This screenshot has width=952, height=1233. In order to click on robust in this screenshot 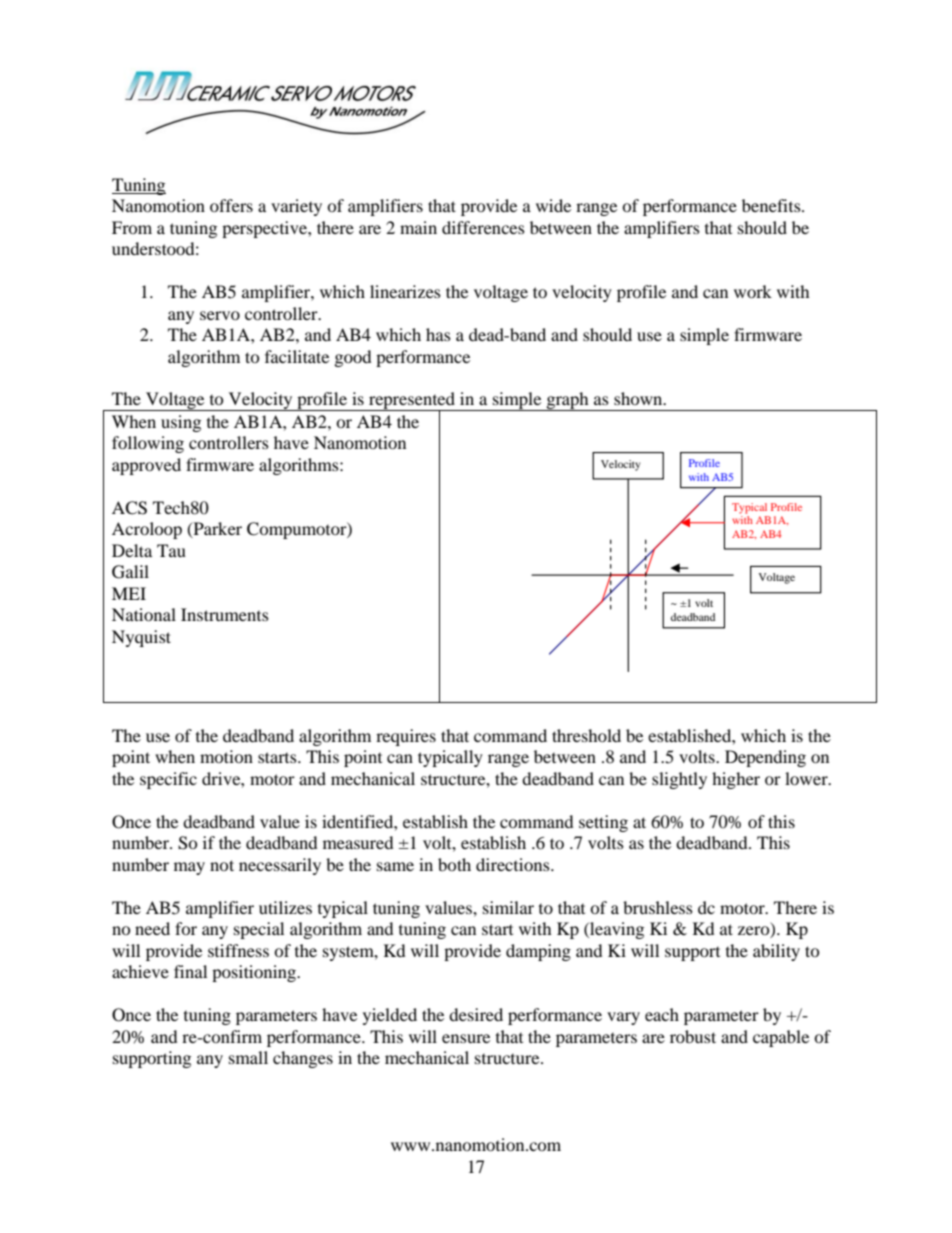, I will do `click(693, 1036)`.
